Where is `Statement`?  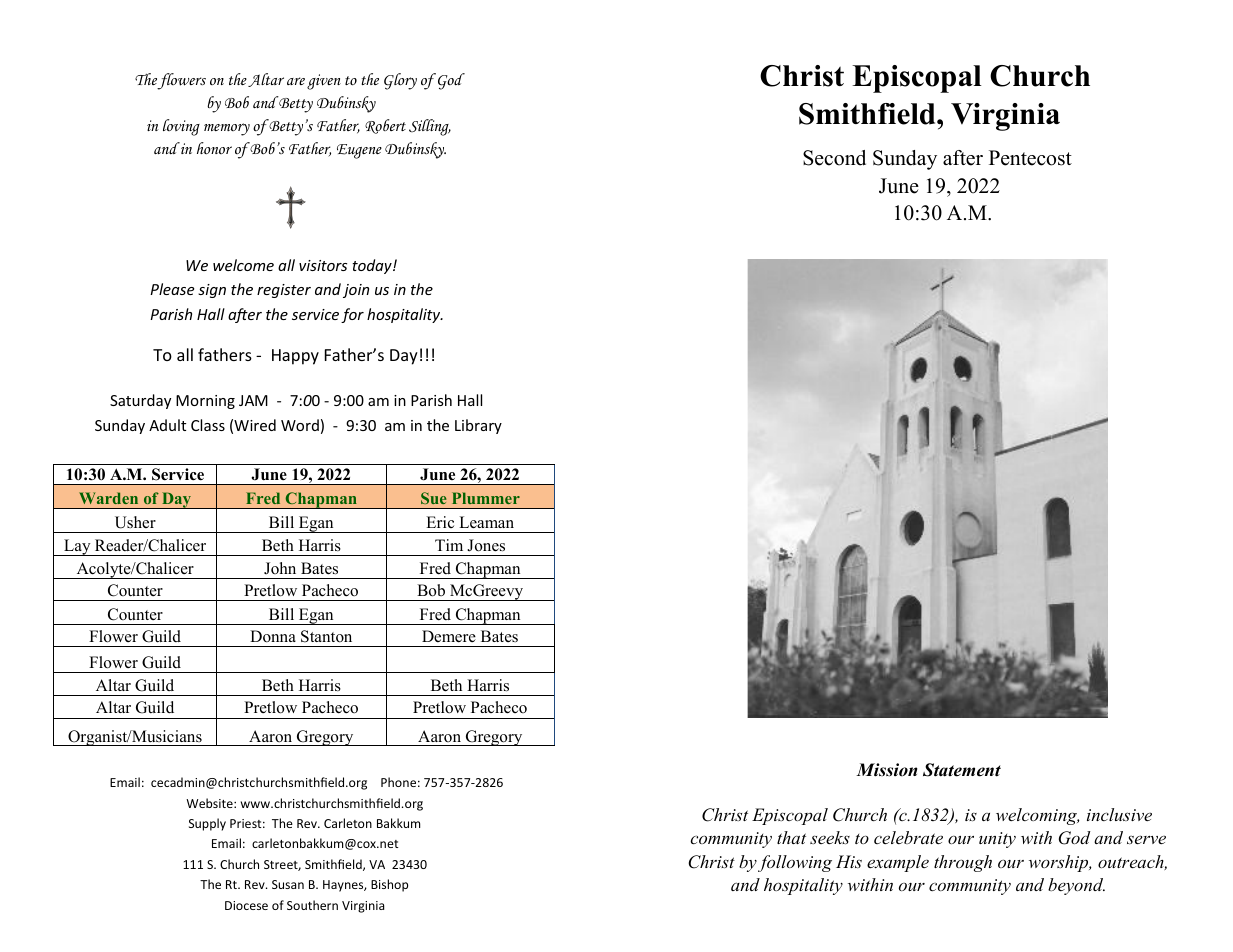 Statement is located at coordinates (962, 770).
